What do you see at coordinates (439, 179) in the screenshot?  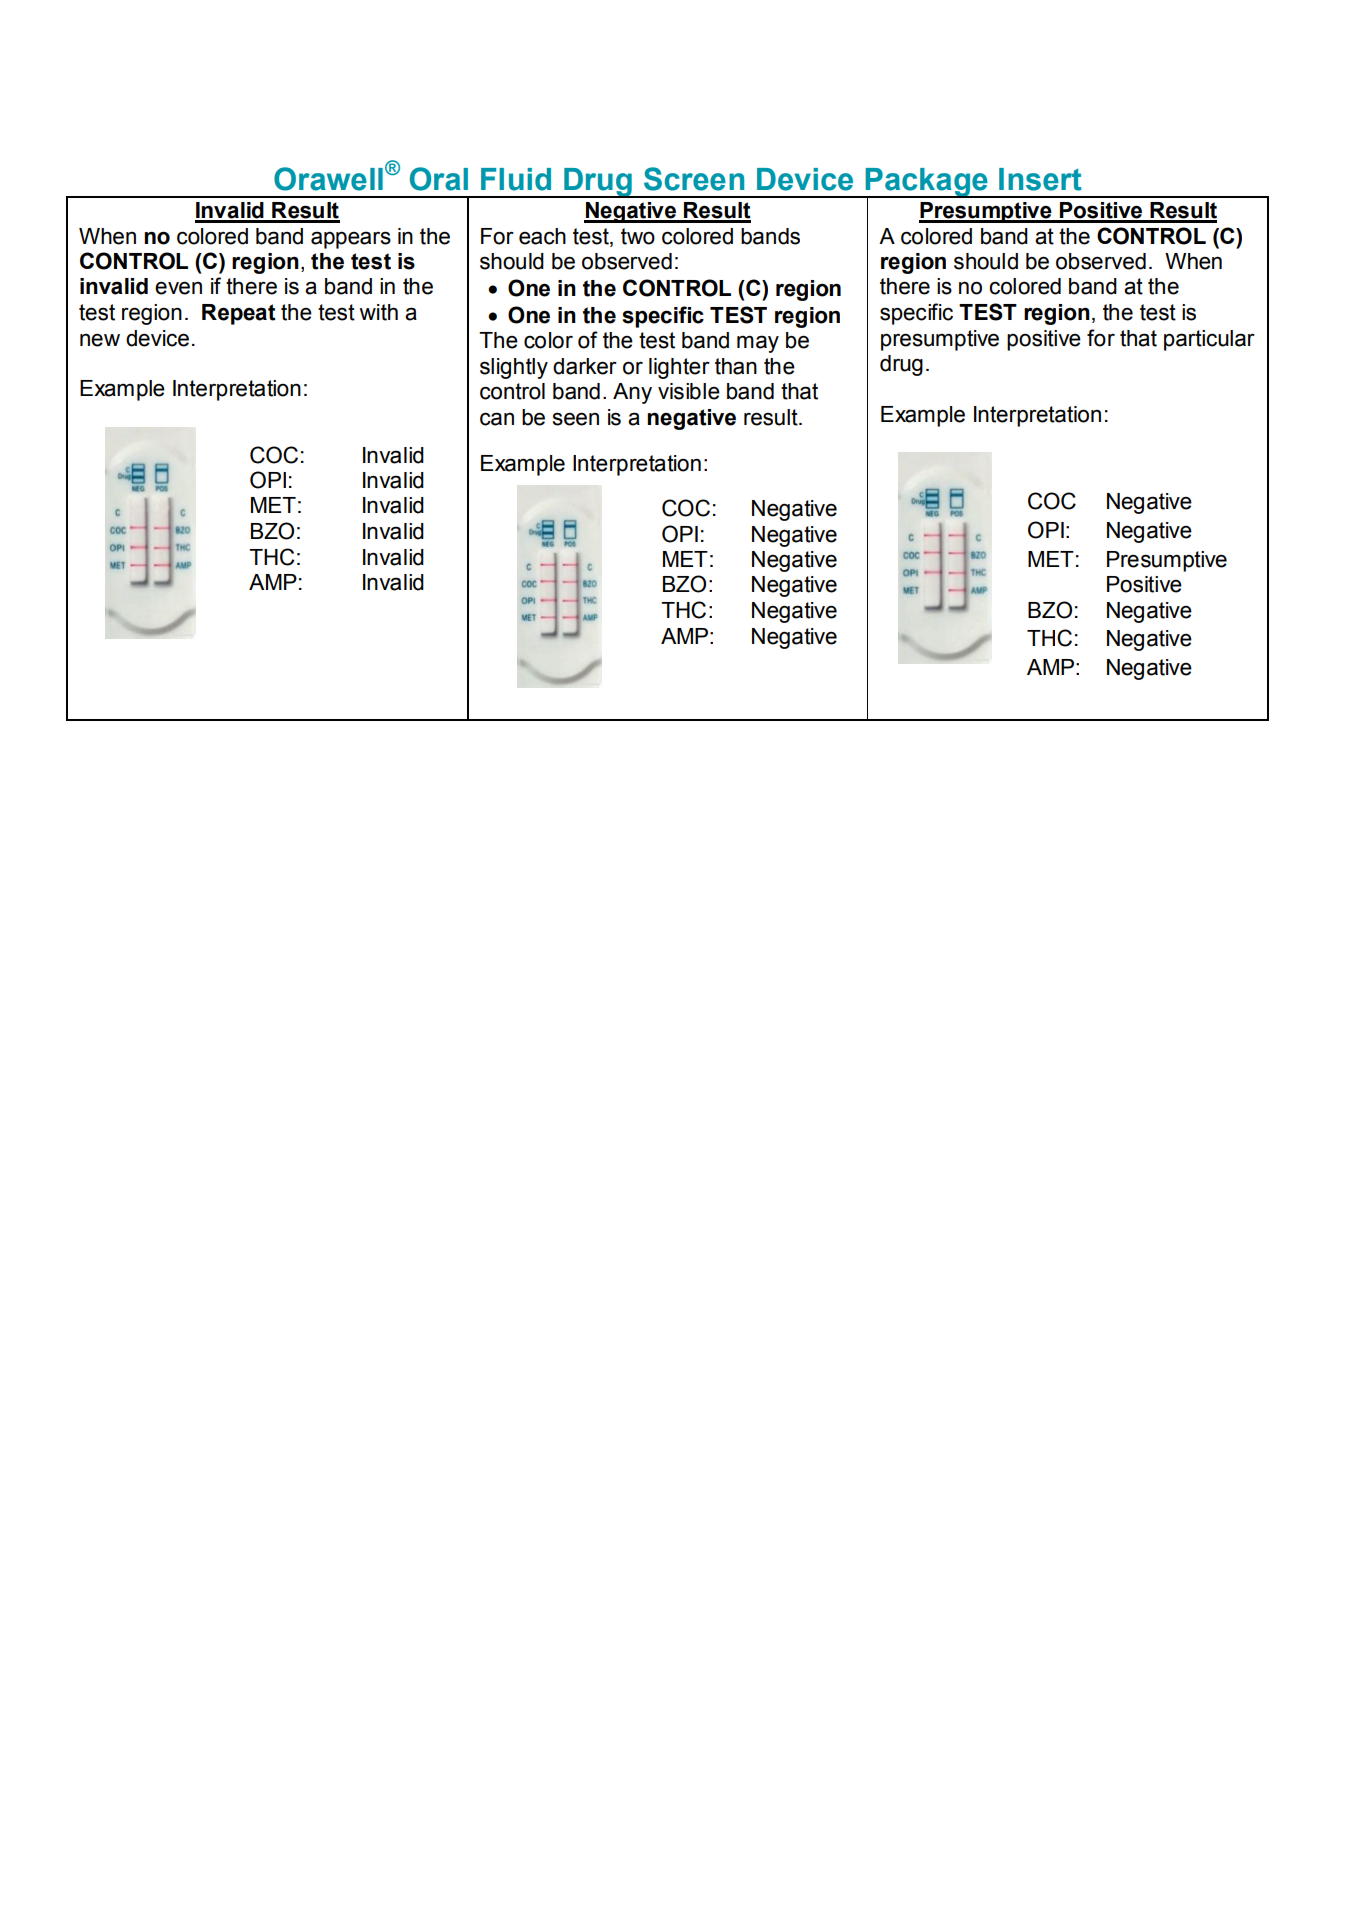 I see `Oral` at bounding box center [439, 179].
